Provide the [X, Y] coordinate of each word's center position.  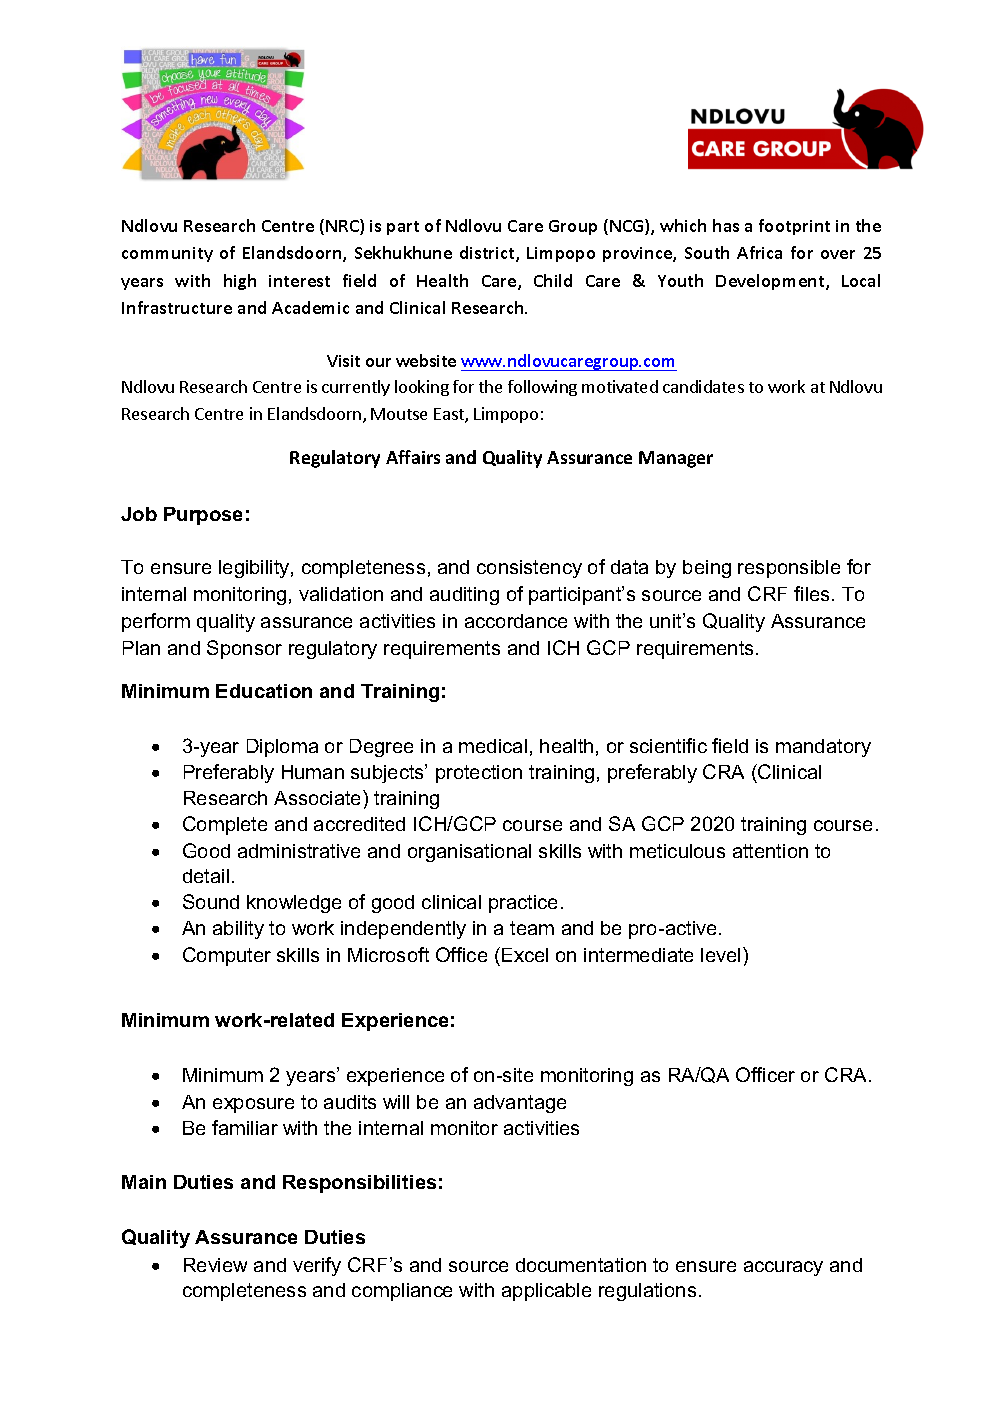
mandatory [823, 748]
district [488, 254]
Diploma [282, 748]
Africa [759, 252]
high [240, 282]
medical [493, 746]
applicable [546, 1292]
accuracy [783, 1268]
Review [215, 1265]
